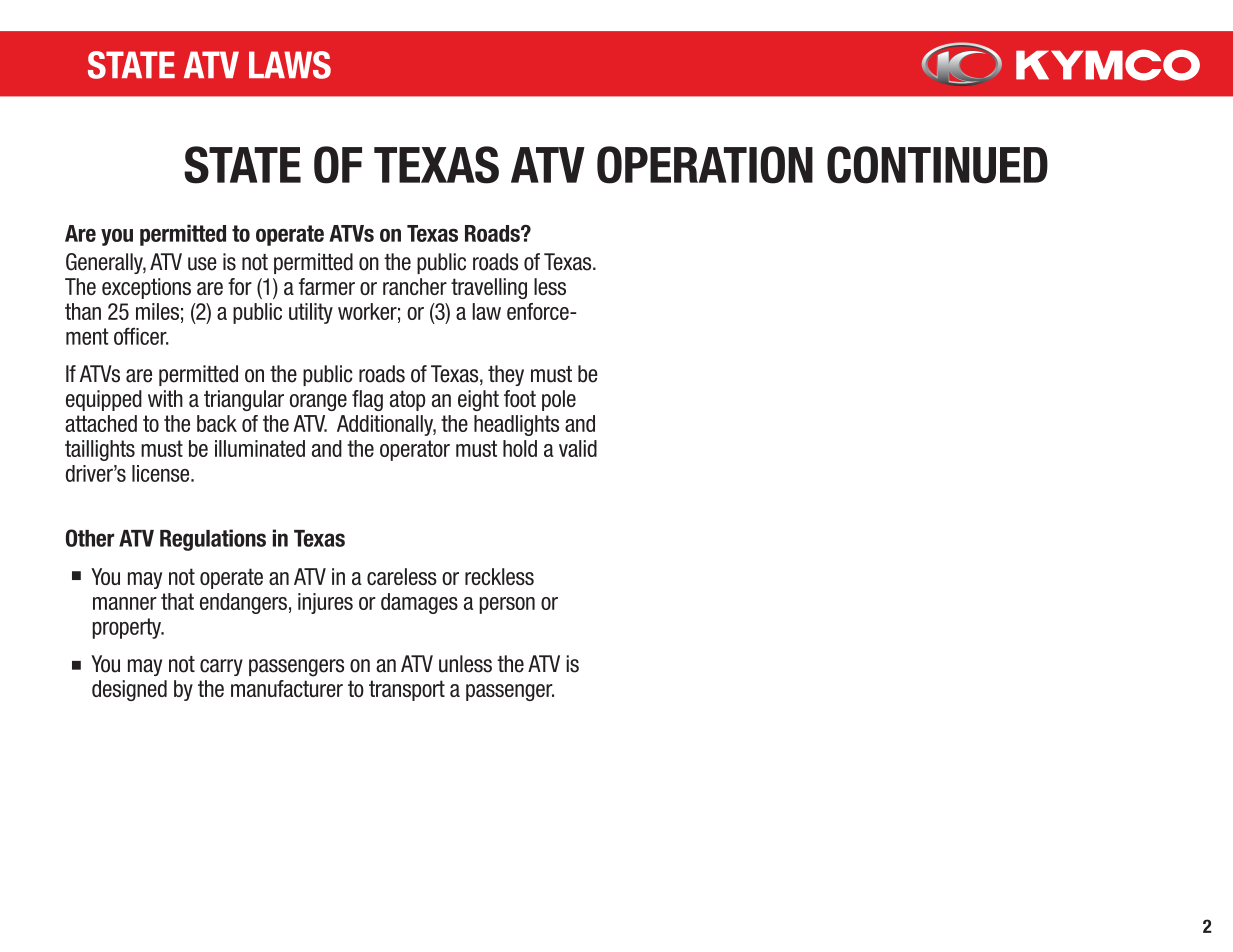 The height and width of the screenshot is (952, 1233). I want to click on OPERATION, so click(705, 165).
